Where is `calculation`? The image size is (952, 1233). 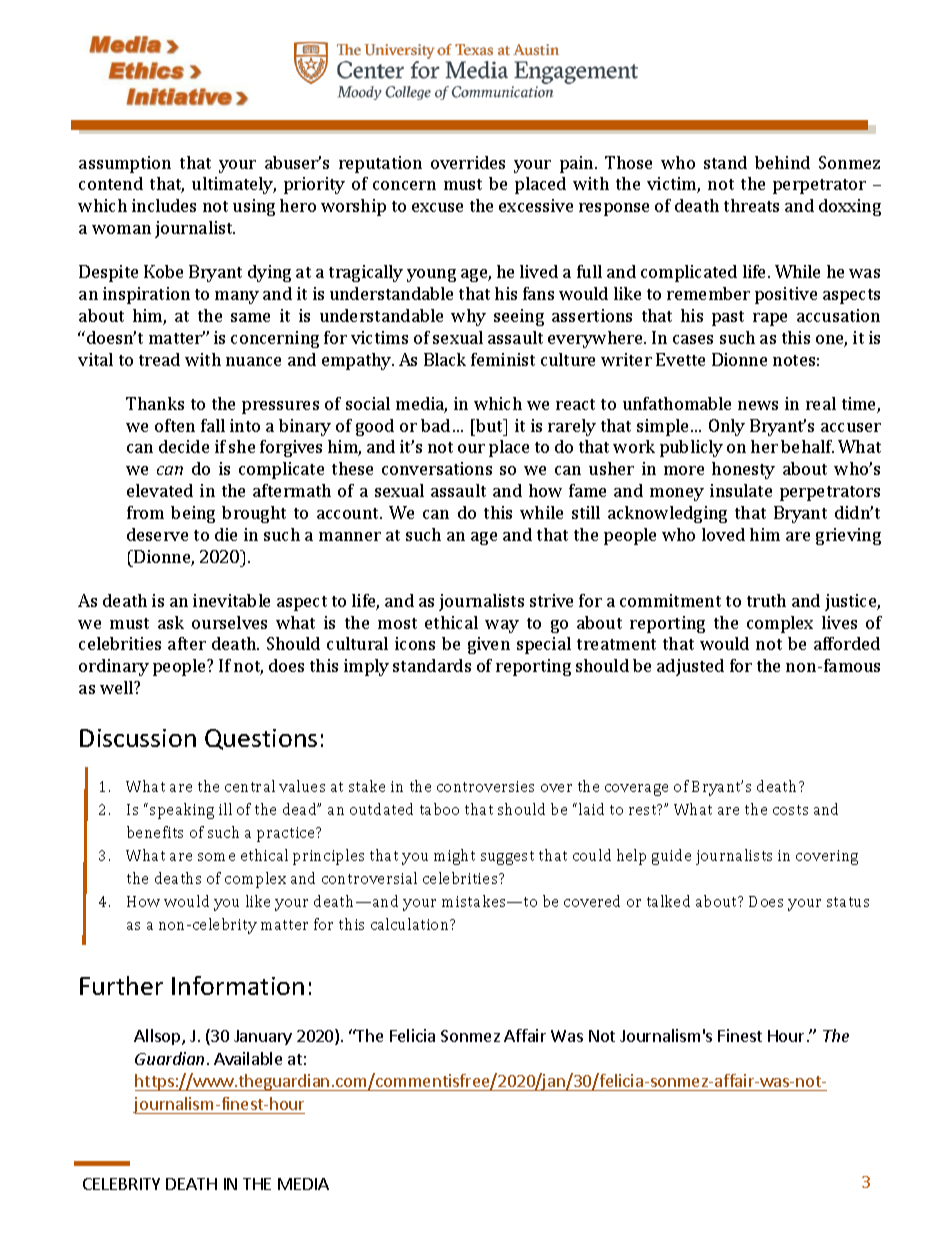 calculation is located at coordinates (411, 924).
